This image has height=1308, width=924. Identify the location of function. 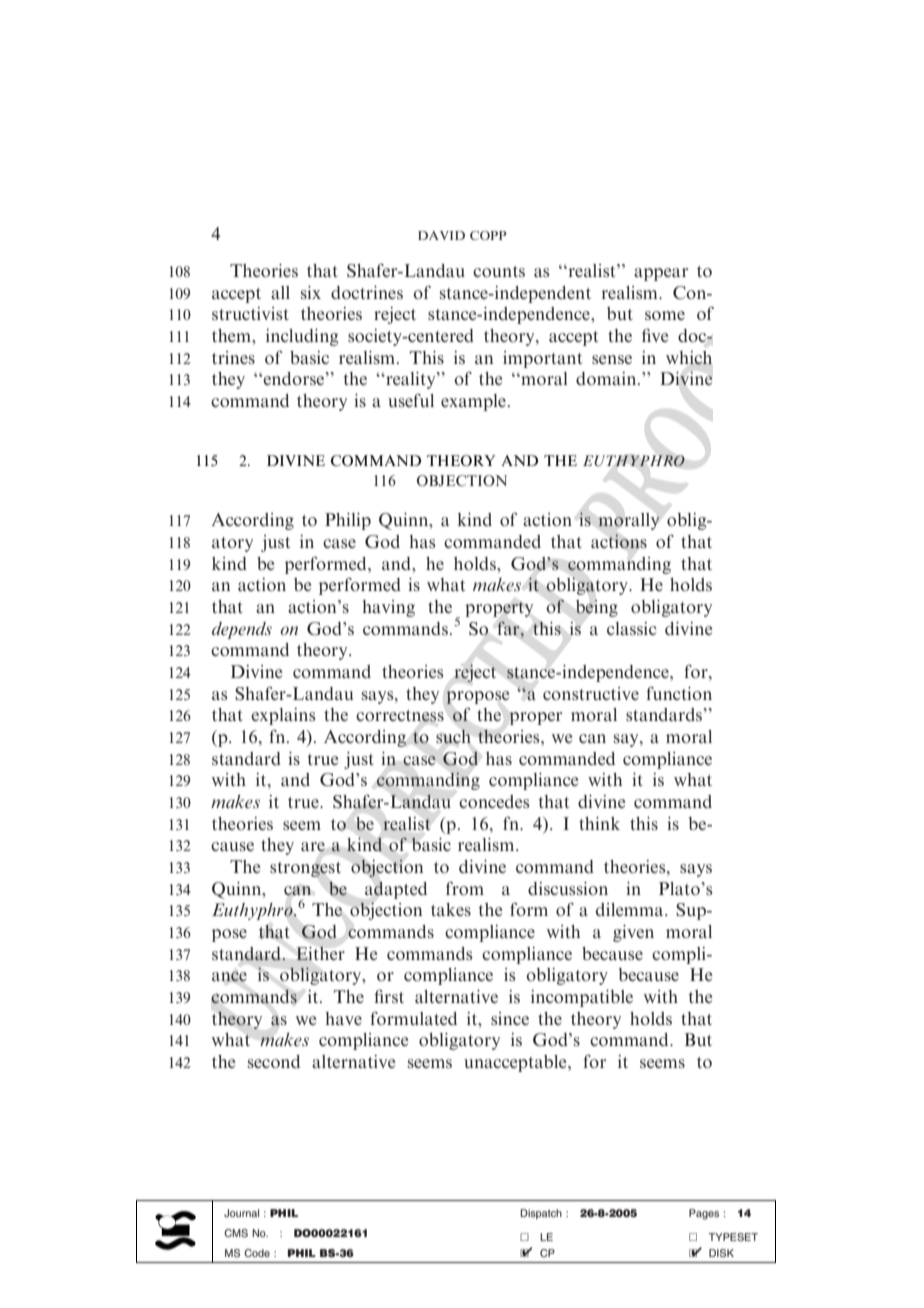
(679, 693).
